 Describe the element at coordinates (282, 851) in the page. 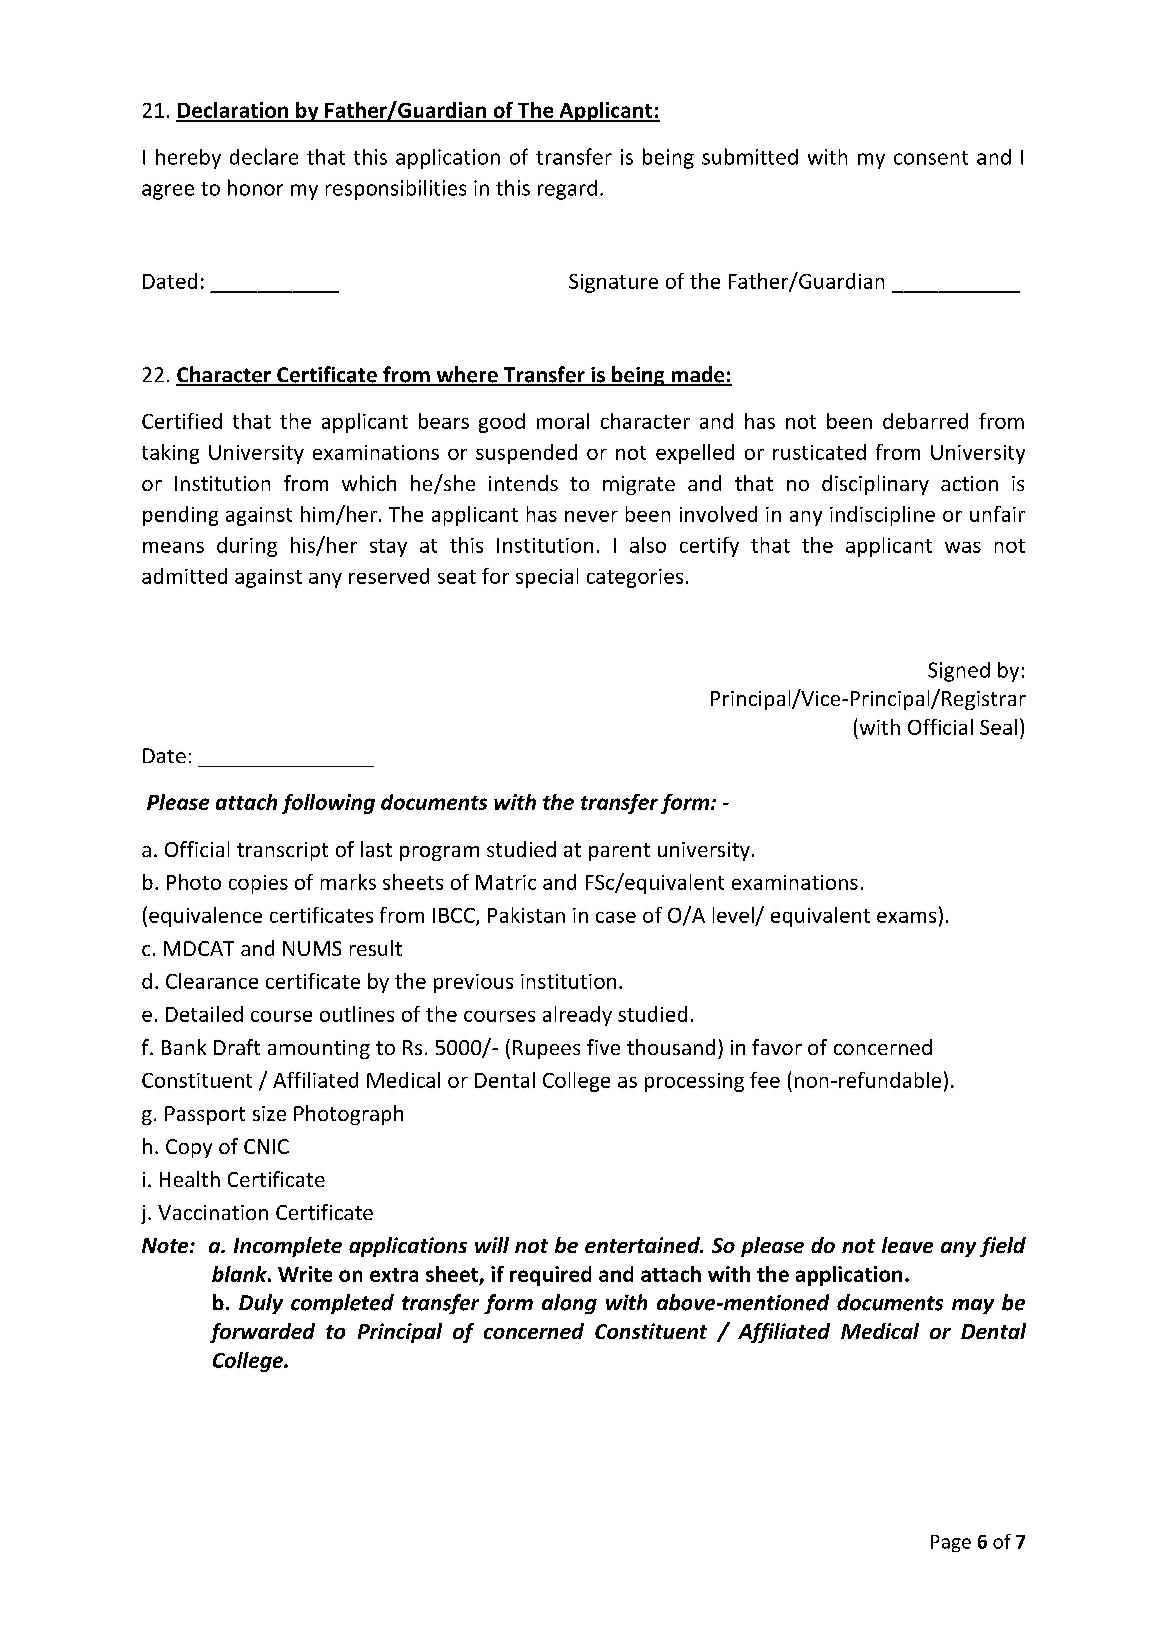

I see `transcript` at that location.
